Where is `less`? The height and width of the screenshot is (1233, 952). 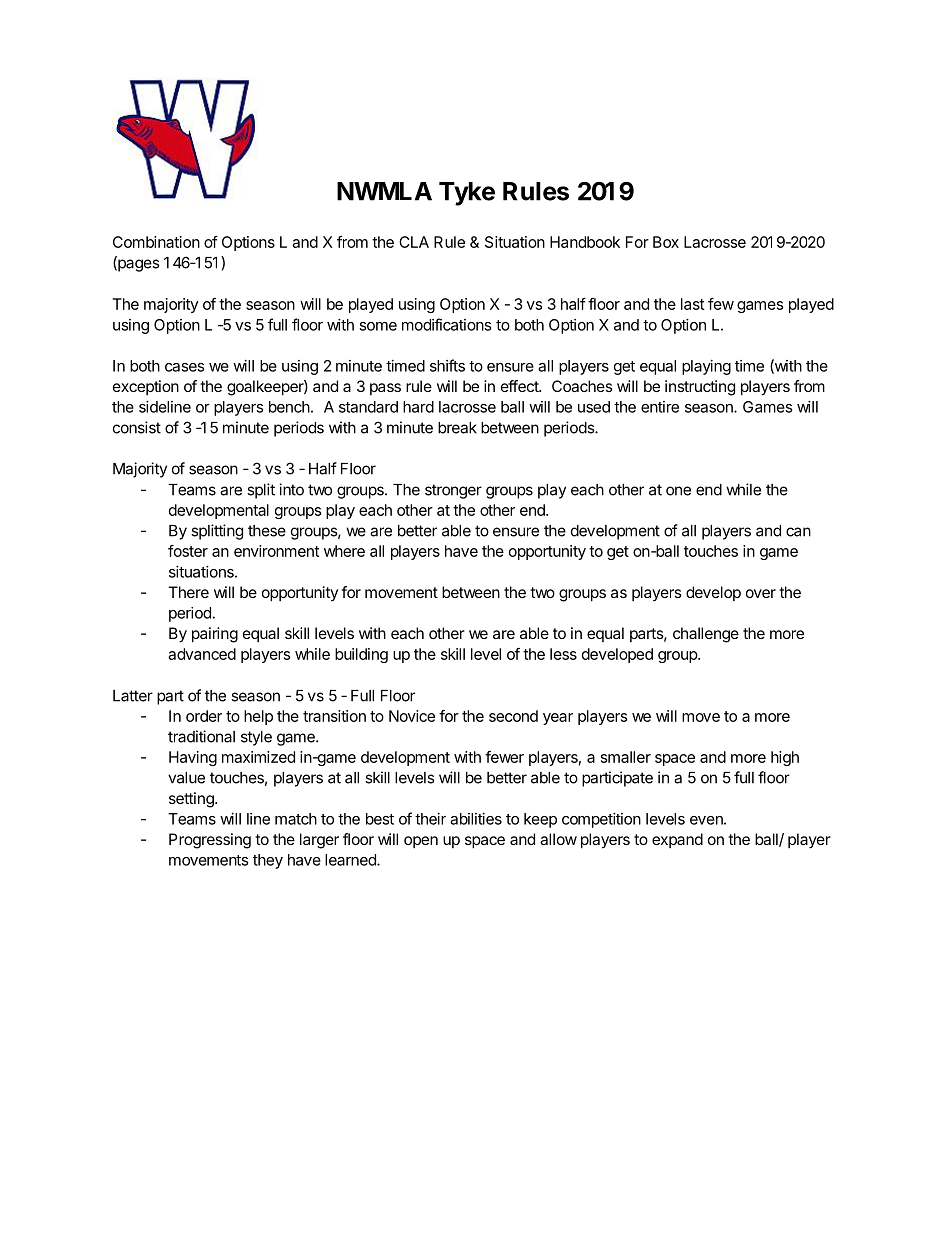
less is located at coordinates (563, 654).
